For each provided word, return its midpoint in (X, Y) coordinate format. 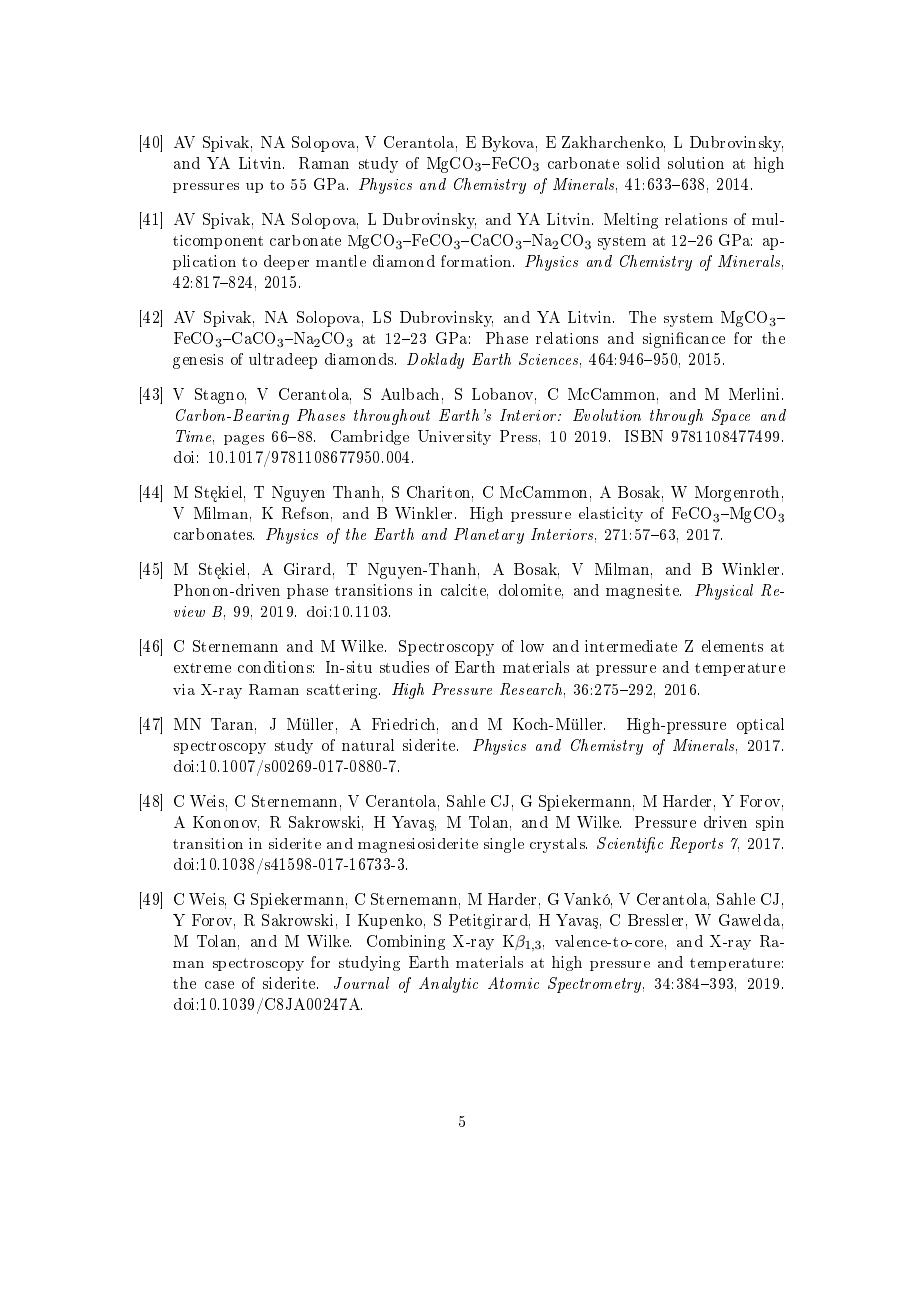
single (504, 845)
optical (760, 726)
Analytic (448, 985)
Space (731, 417)
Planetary (489, 536)
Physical (724, 592)
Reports (696, 845)
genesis (198, 361)
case (219, 985)
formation (477, 261)
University (454, 437)
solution (696, 163)
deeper (286, 262)
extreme (202, 668)
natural (368, 745)
